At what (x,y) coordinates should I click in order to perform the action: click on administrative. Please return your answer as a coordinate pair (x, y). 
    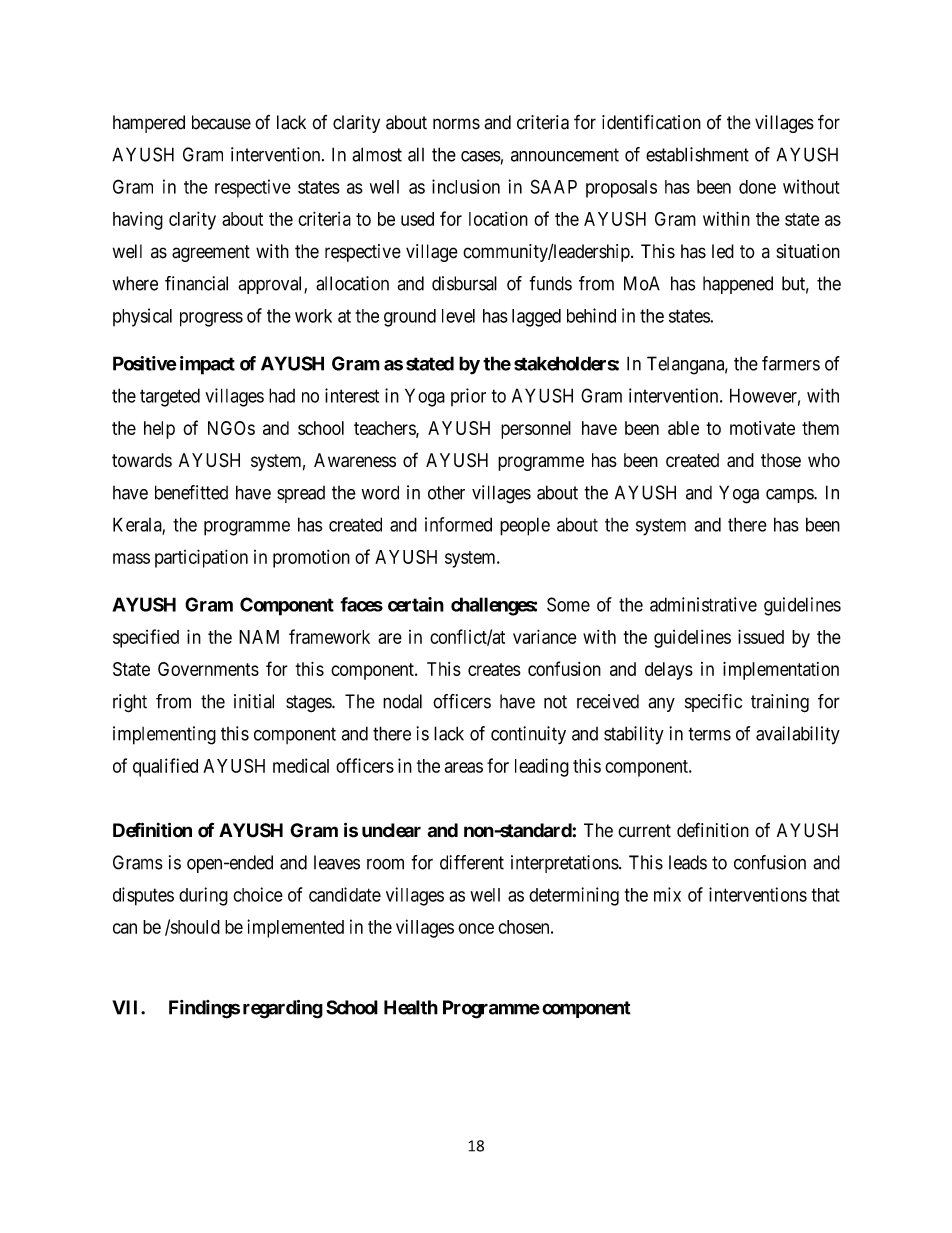
    Looking at the image, I should click on (703, 604).
